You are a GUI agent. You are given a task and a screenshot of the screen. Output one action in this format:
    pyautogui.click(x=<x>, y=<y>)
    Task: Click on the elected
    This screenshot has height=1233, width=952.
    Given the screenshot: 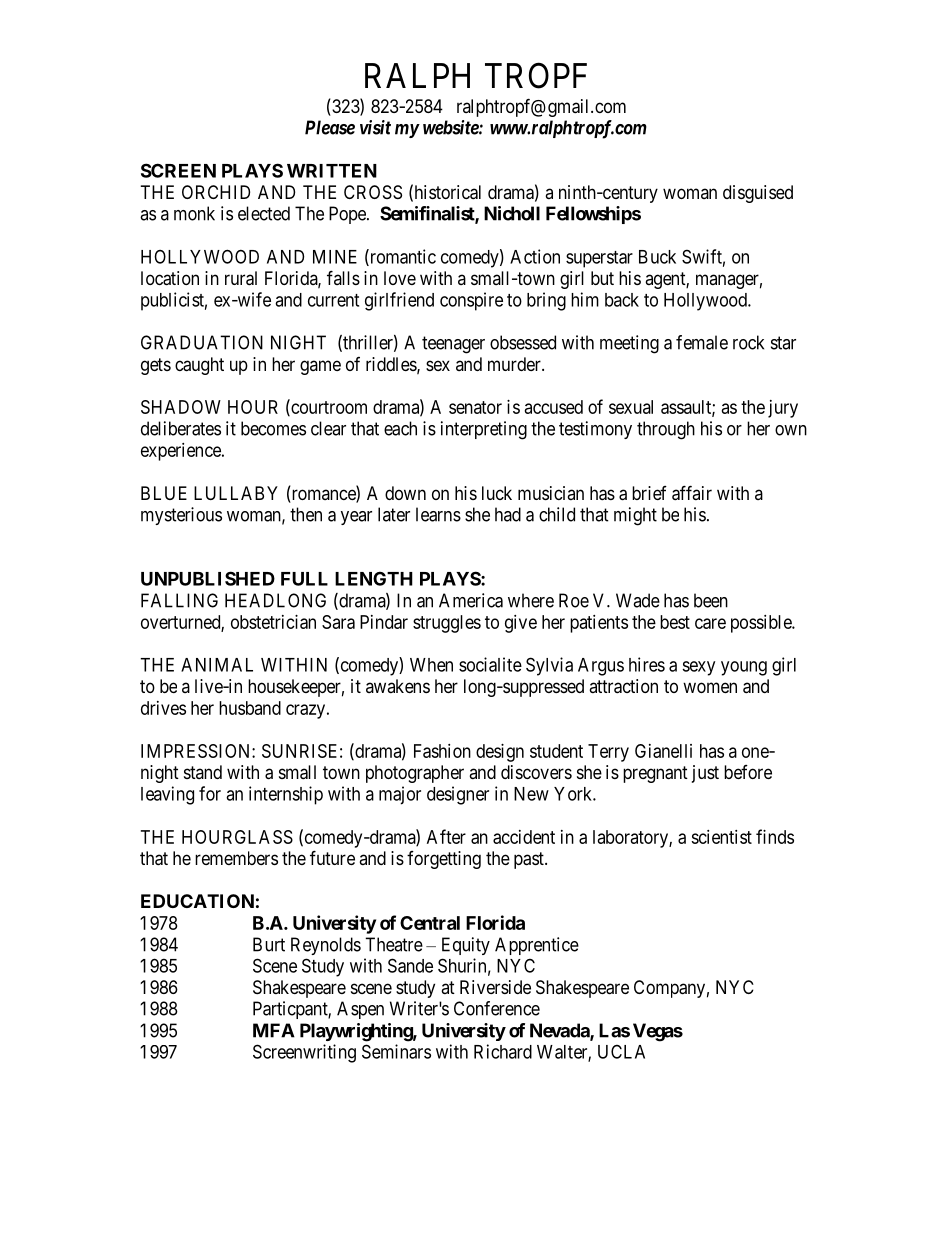 What is the action you would take?
    pyautogui.click(x=264, y=213)
